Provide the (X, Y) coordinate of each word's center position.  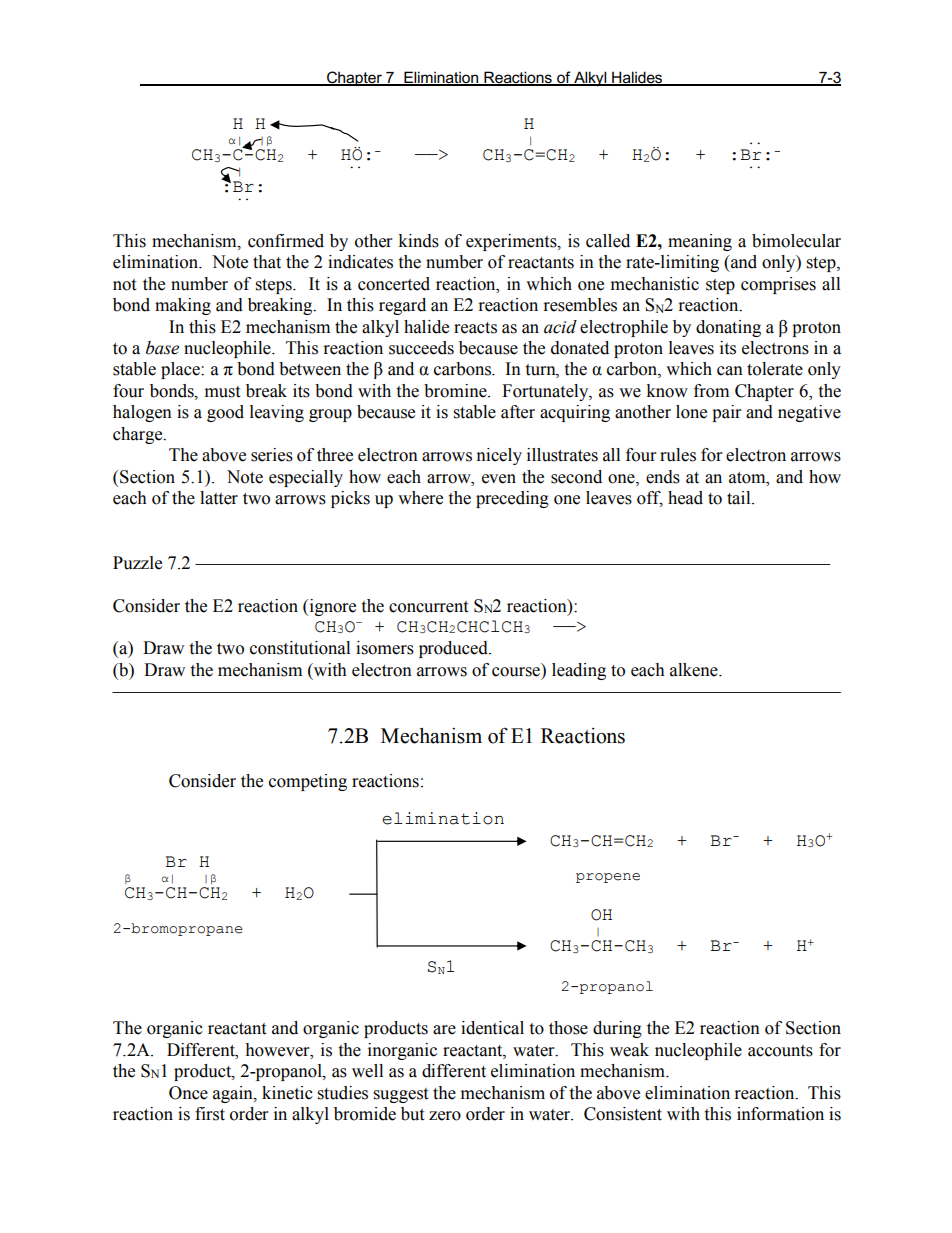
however (278, 1050)
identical (492, 1028)
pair (726, 413)
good (225, 413)
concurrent (428, 607)
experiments (512, 242)
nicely (499, 456)
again (234, 1094)
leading (579, 671)
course (516, 672)
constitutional (300, 648)
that (267, 262)
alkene (695, 670)
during (617, 1029)
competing (308, 782)
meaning (700, 242)
